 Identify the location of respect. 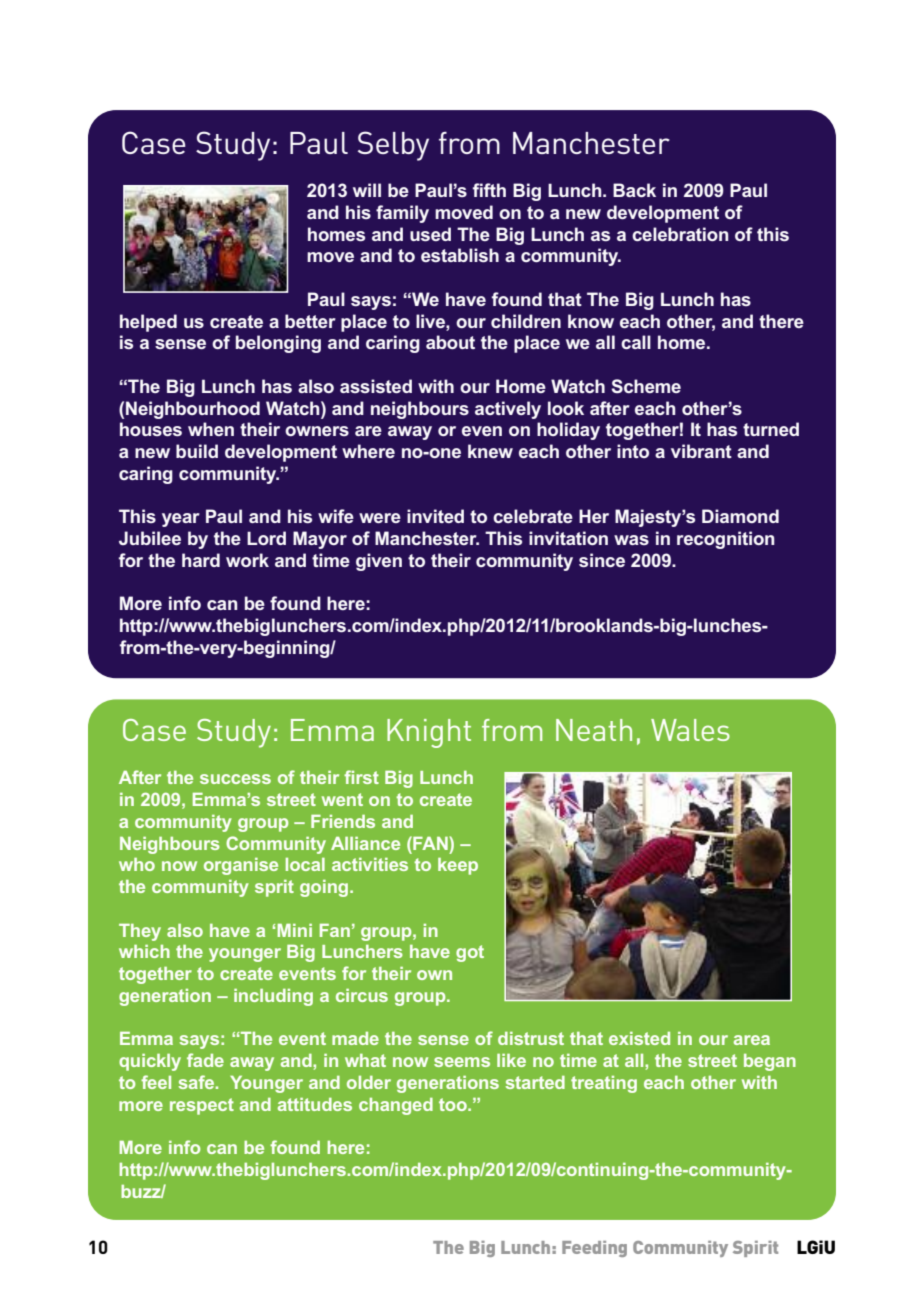
(202, 1106).
